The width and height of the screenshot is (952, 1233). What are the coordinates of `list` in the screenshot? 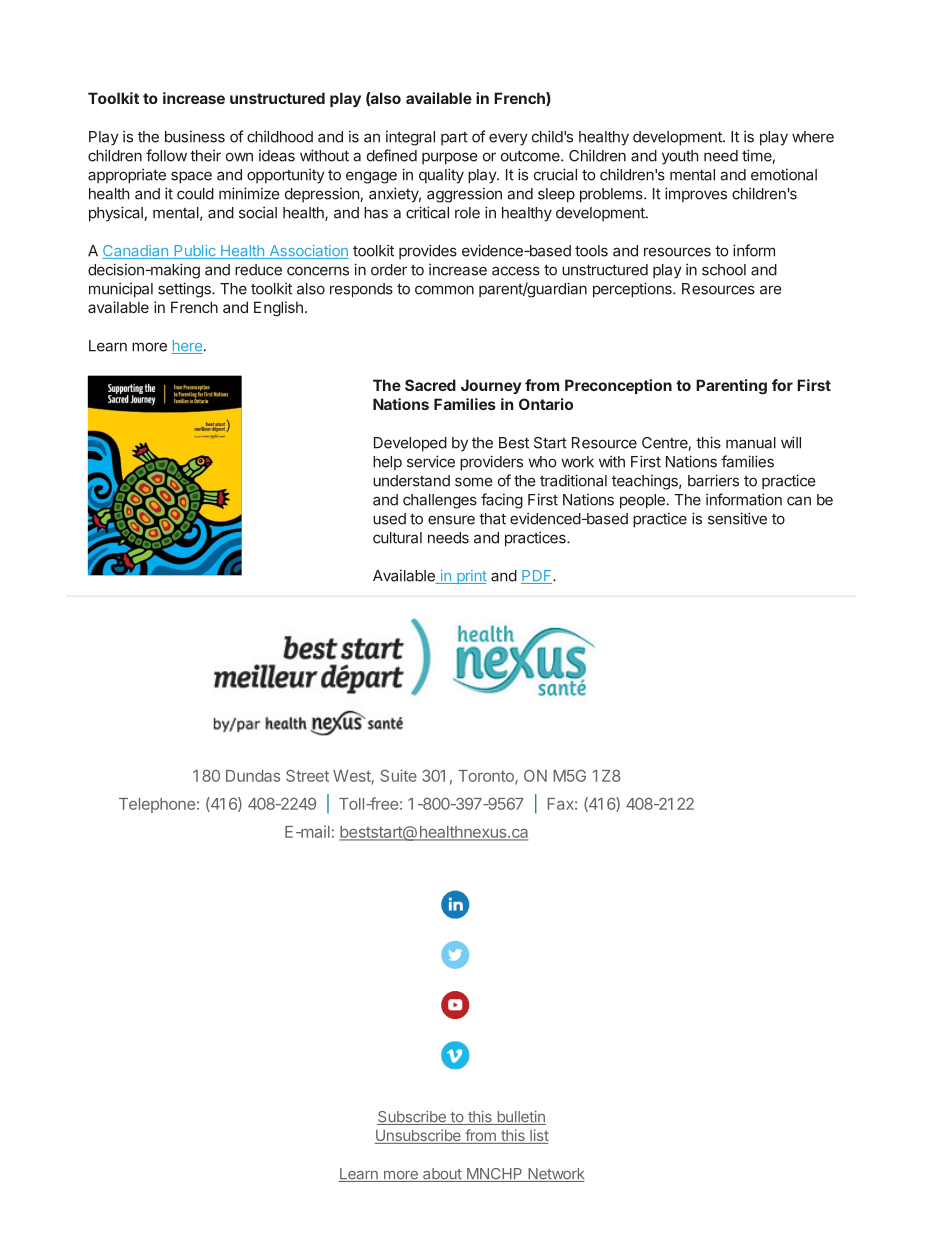 It's located at (538, 1136).
